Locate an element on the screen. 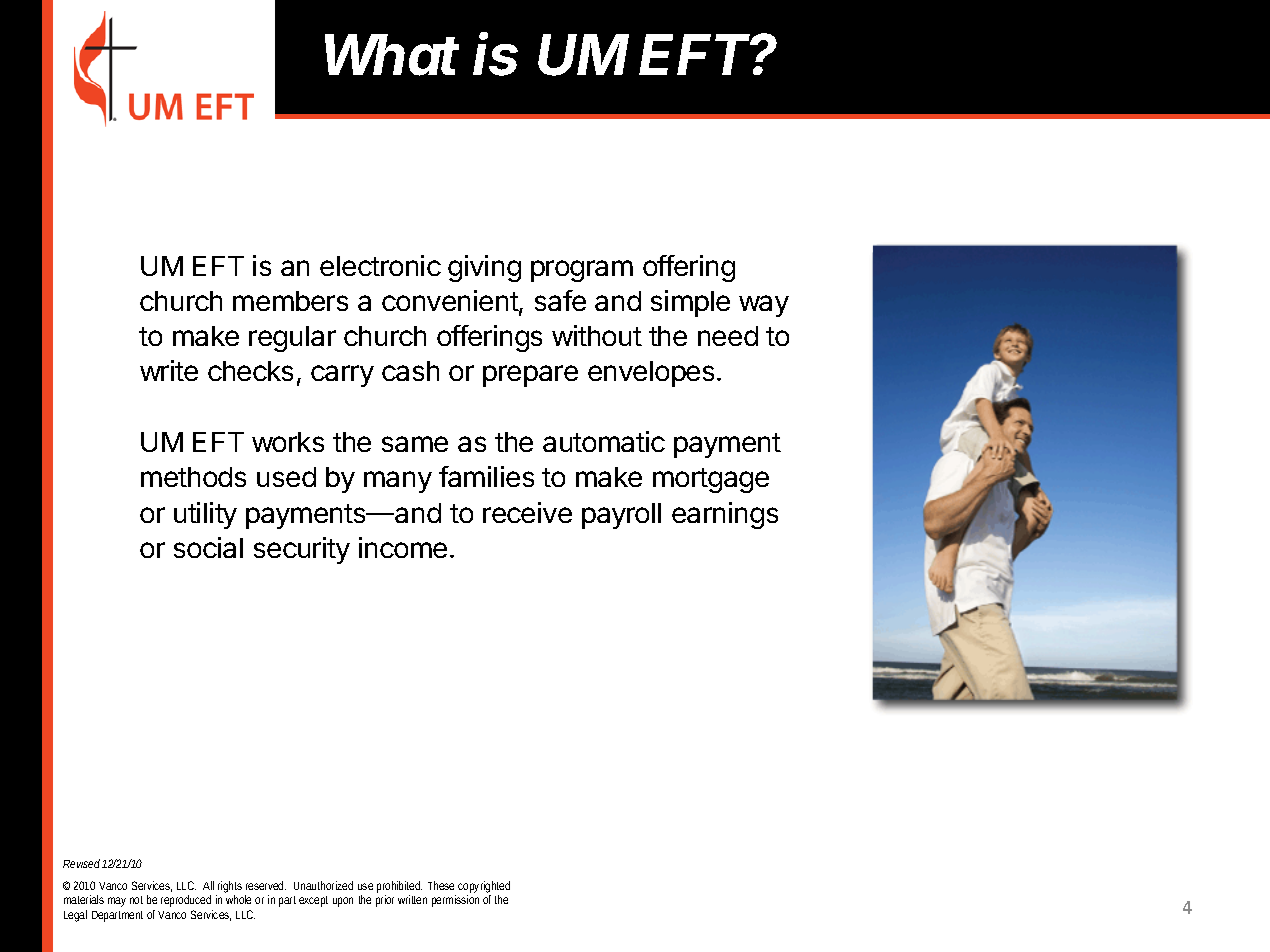 The height and width of the screenshot is (952, 1270). income is located at coordinates (403, 547).
